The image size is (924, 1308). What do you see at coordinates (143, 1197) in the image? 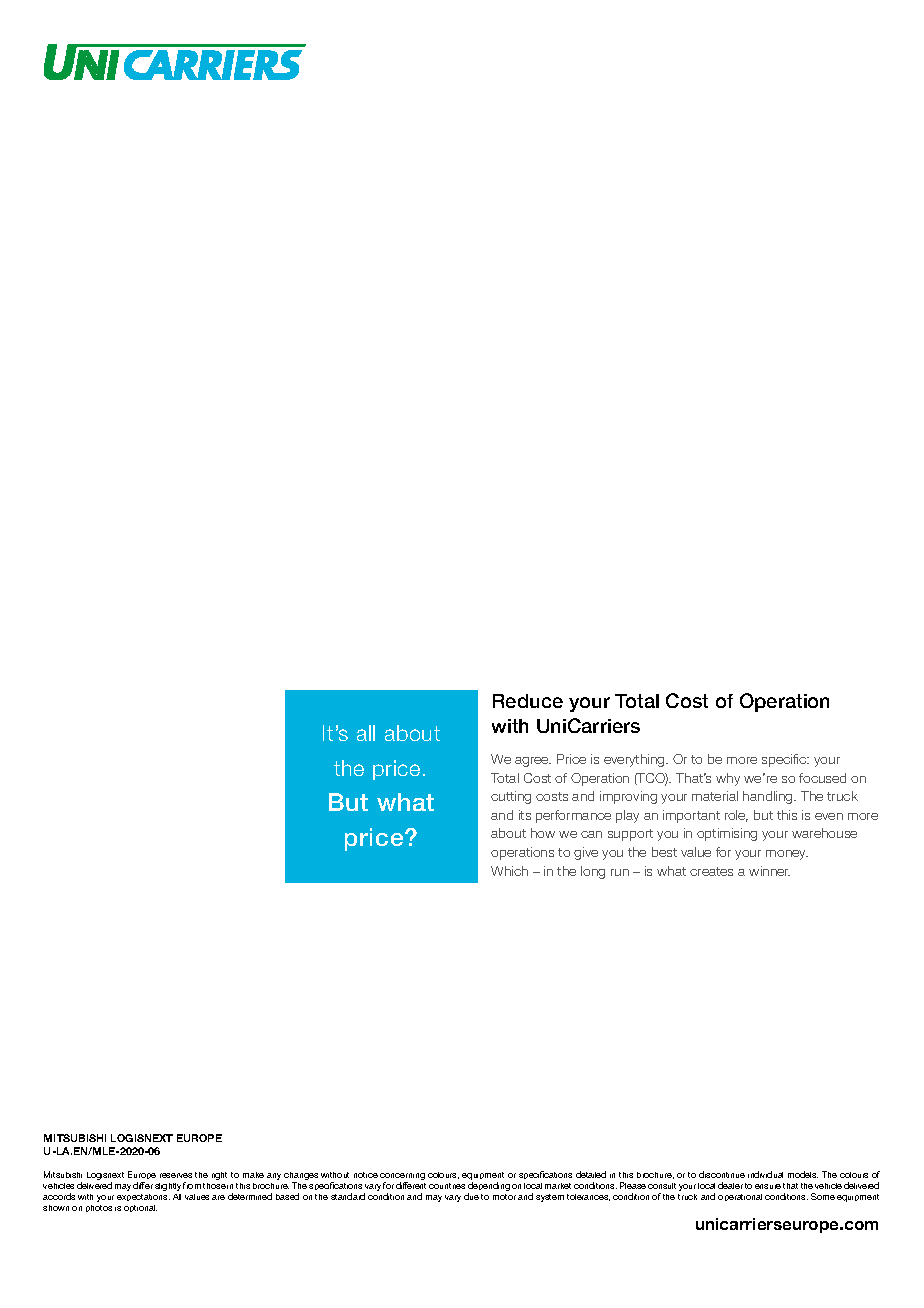
I see `expectations` at bounding box center [143, 1197].
